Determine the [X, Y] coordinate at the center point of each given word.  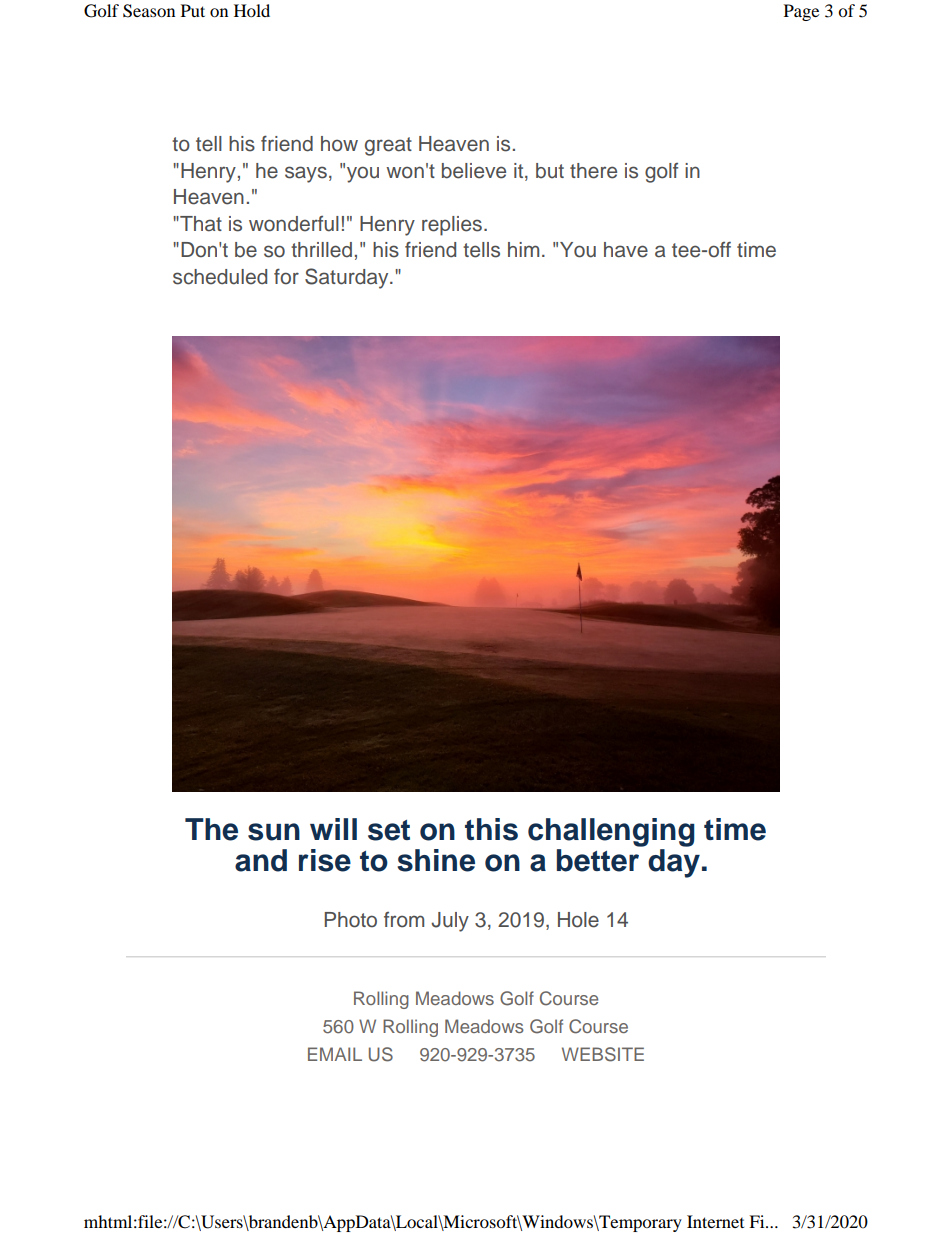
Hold [252, 10]
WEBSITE [603, 1054]
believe [474, 171]
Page [801, 12]
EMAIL [335, 1054]
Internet [715, 1221]
